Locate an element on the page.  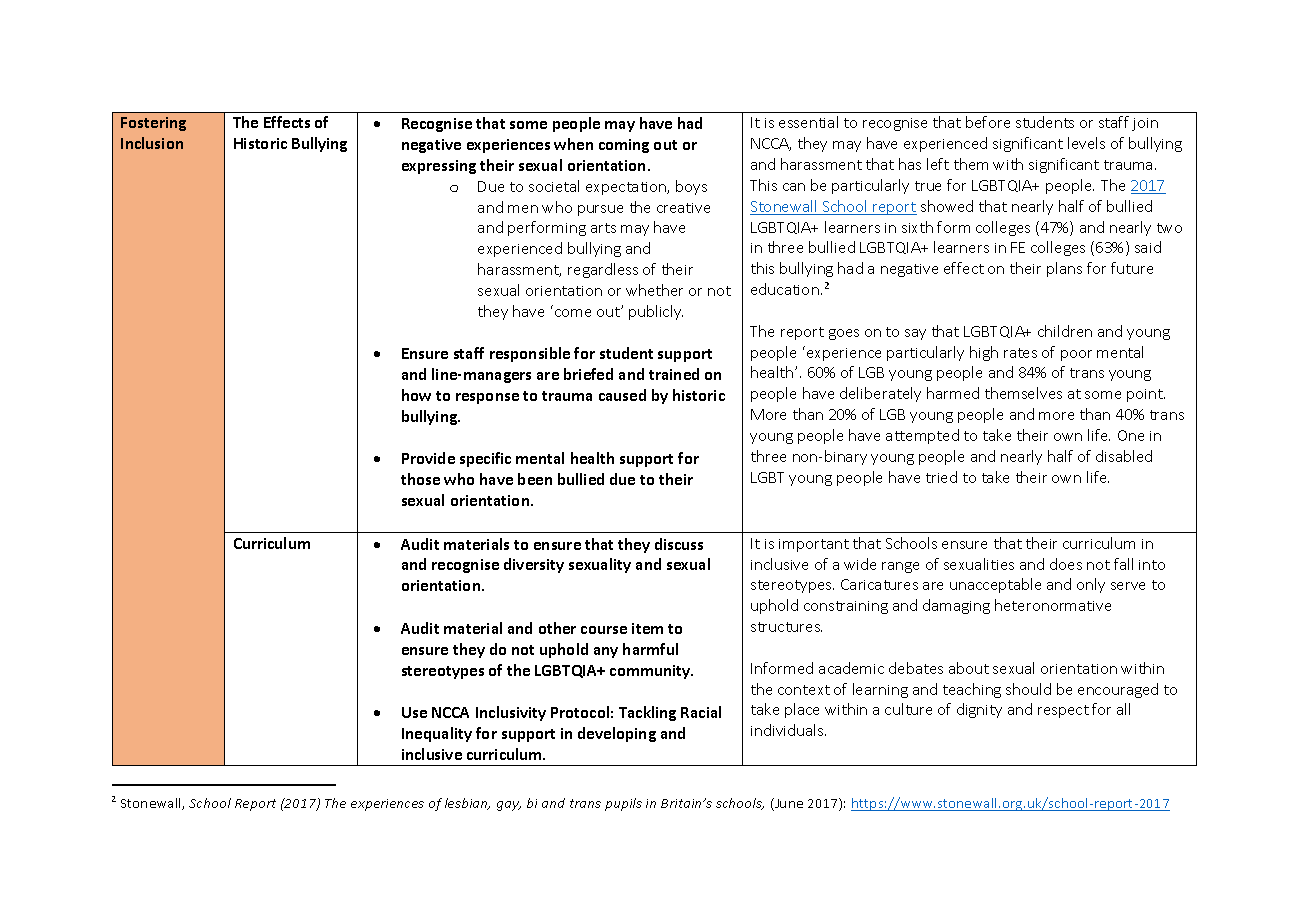
been is located at coordinates (535, 479).
